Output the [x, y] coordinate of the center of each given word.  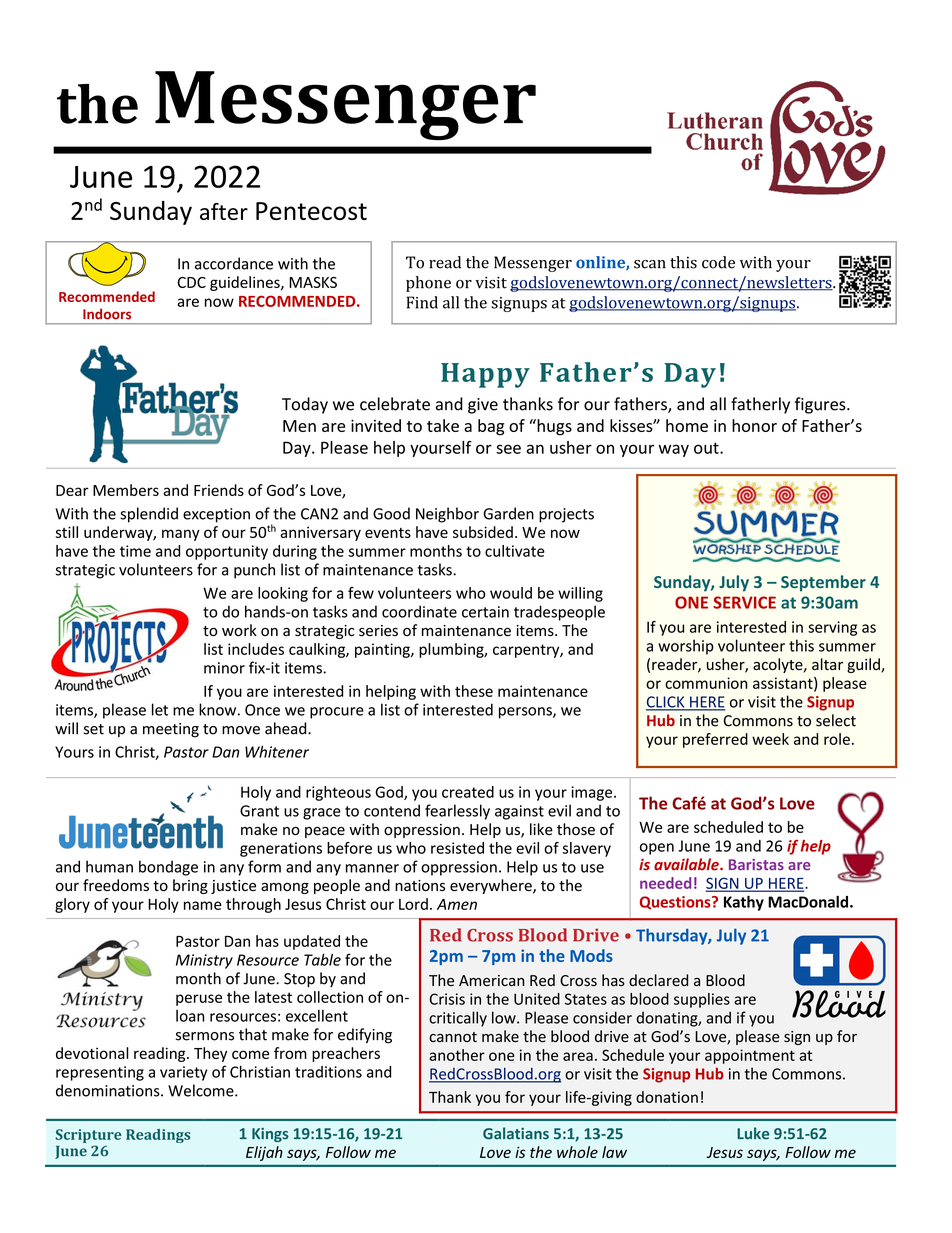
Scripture [88, 1136]
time [135, 551]
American [491, 980]
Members [126, 490]
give [483, 406]
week [770, 739]
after [224, 211]
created [468, 792]
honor [754, 425]
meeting [171, 730]
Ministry [204, 961]
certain [485, 612]
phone [428, 284]
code [718, 262]
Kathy [744, 903]
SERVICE [744, 602]
